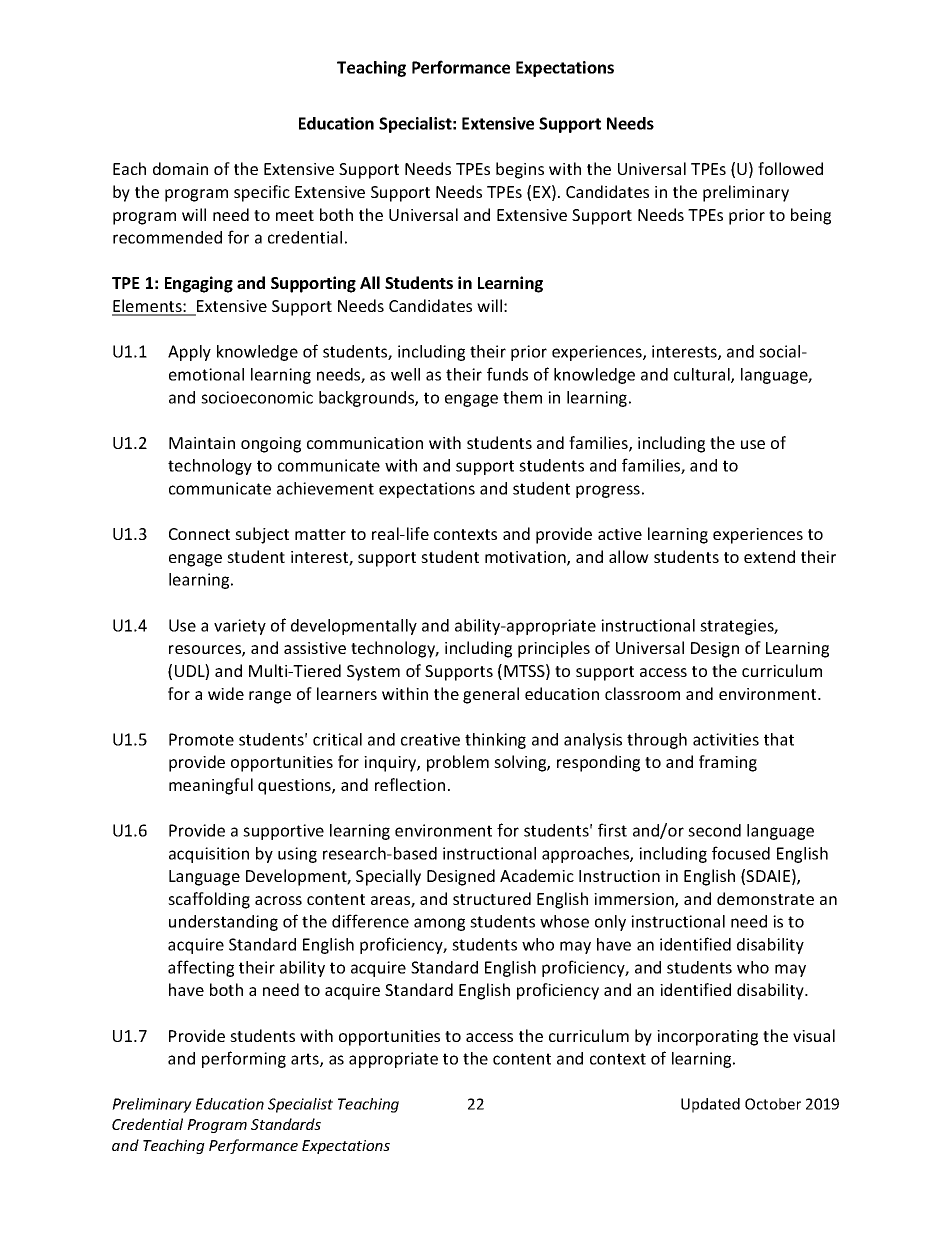 Image resolution: width=952 pixels, height=1233 pixels. Describe the element at coordinates (790, 168) in the screenshot. I see `followed` at that location.
